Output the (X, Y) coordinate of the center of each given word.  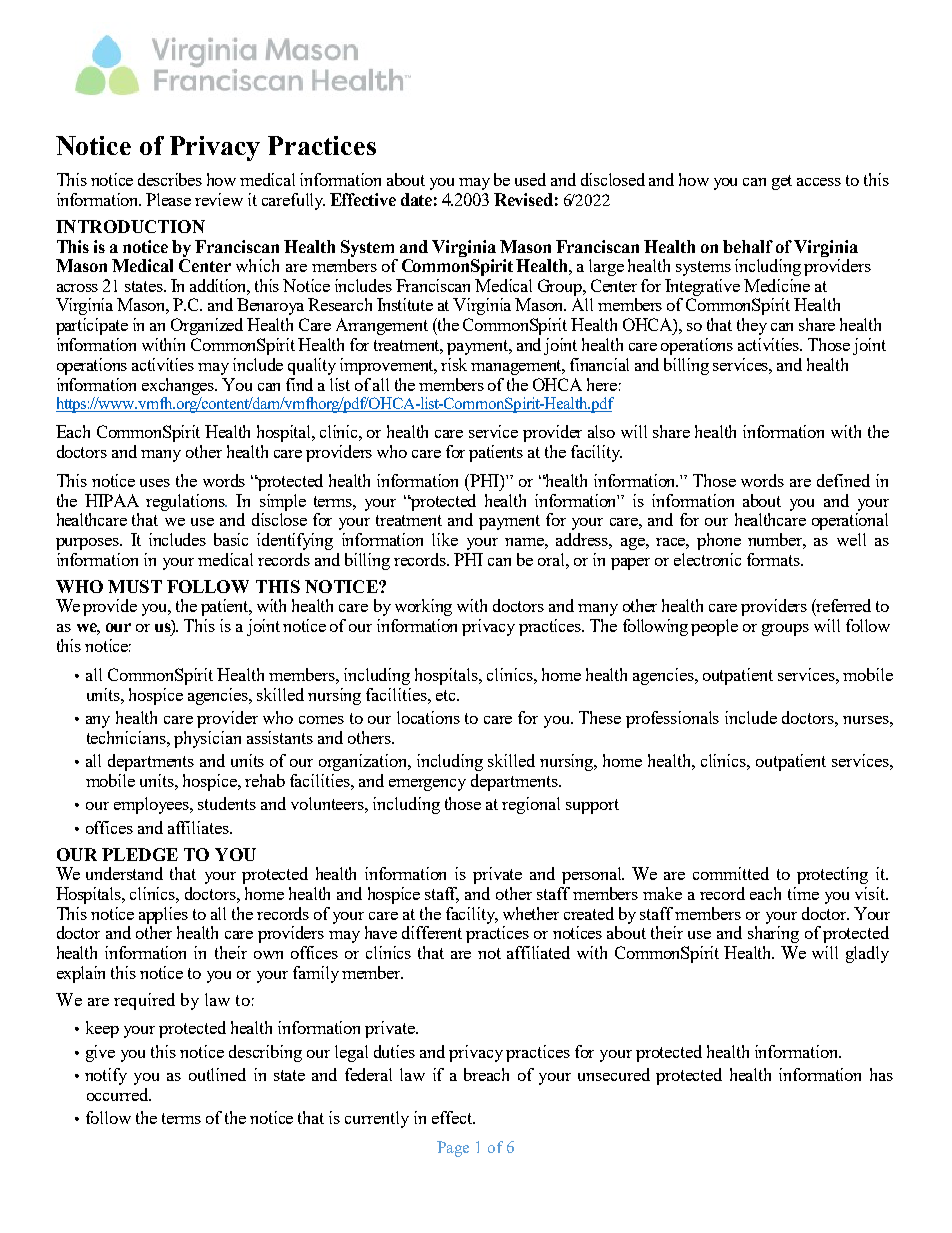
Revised (523, 199)
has (881, 1074)
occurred (119, 1094)
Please (168, 199)
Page (453, 1149)
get (782, 182)
